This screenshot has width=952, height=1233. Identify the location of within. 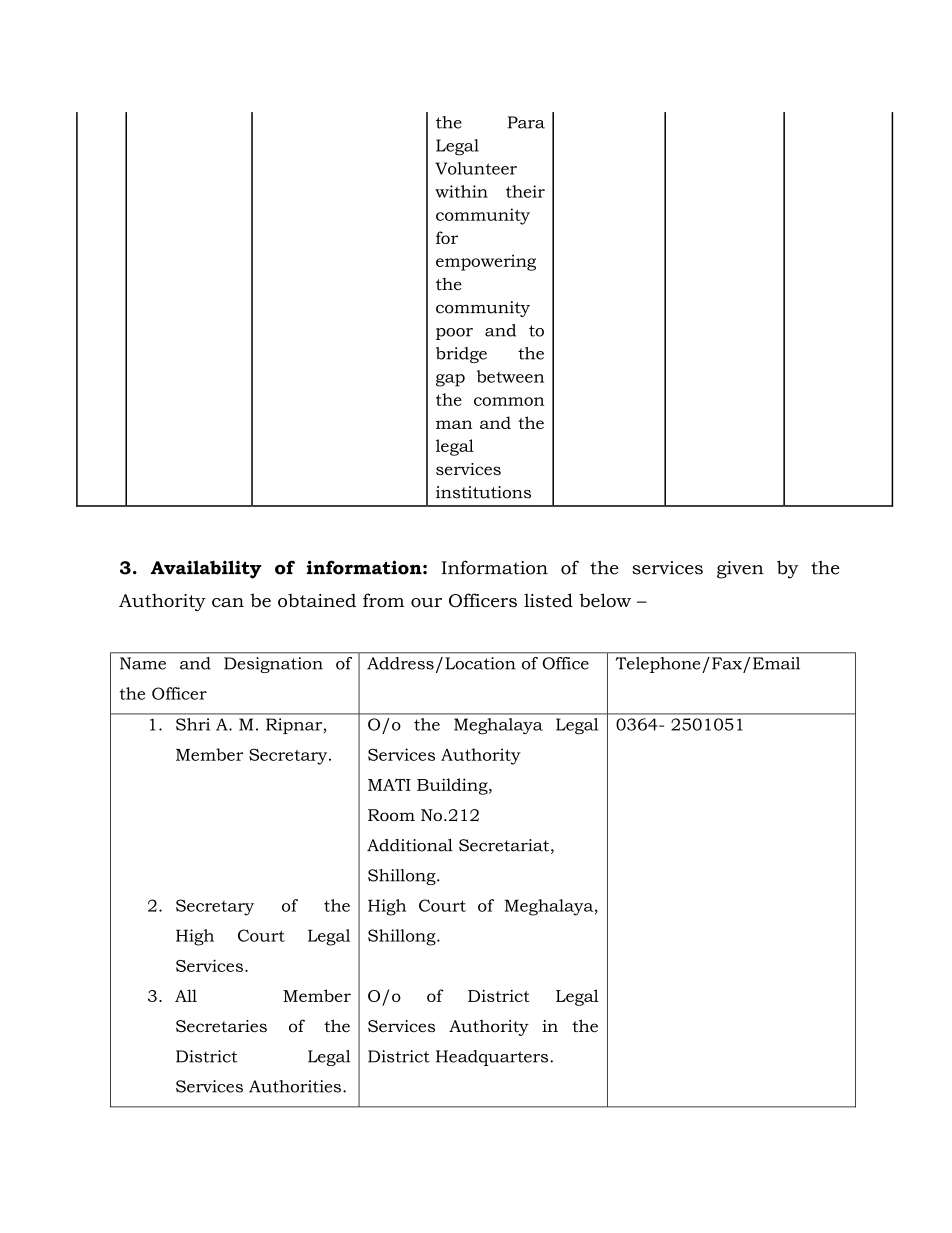
(461, 191).
